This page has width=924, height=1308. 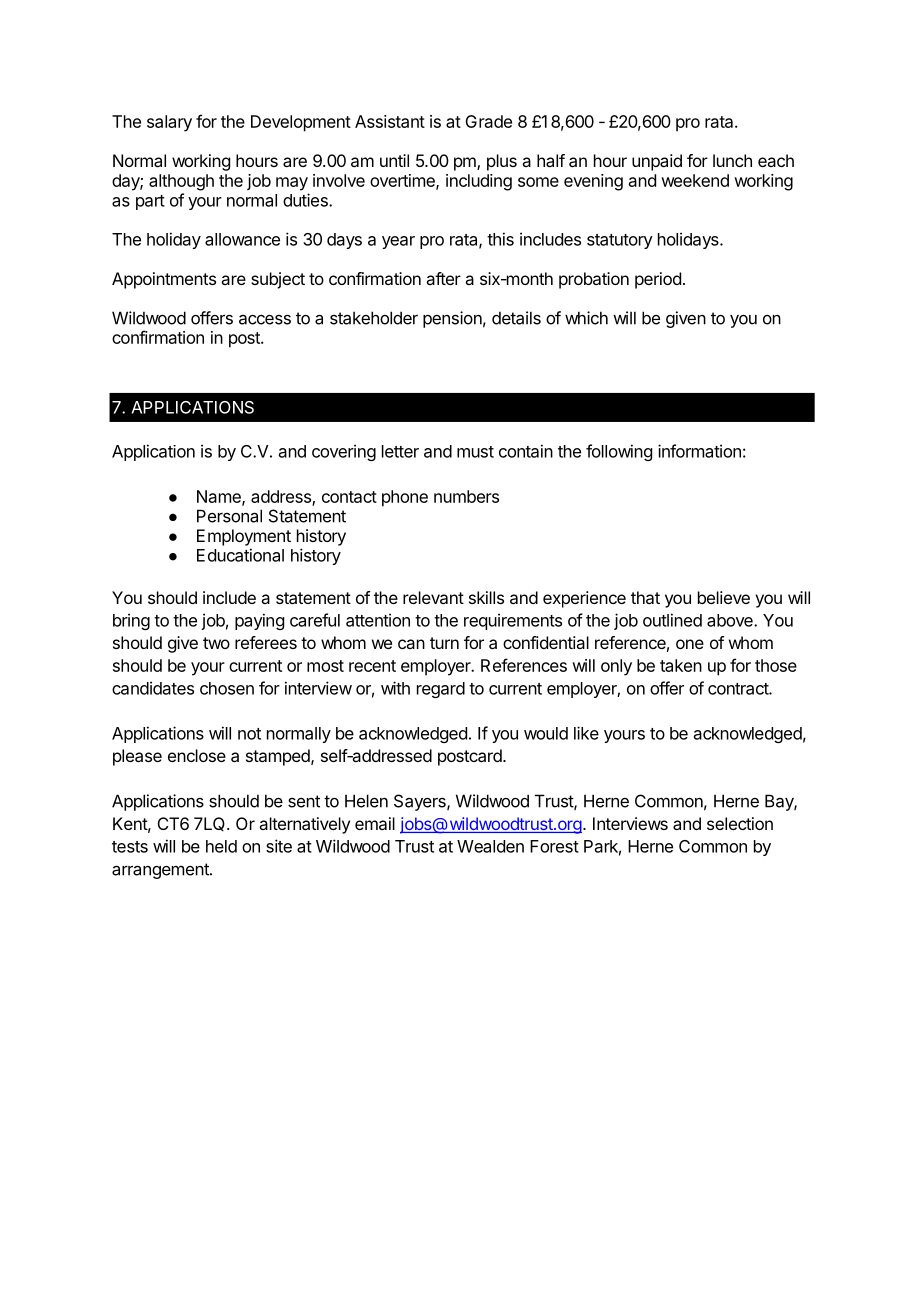 I want to click on Grade, so click(x=488, y=121).
